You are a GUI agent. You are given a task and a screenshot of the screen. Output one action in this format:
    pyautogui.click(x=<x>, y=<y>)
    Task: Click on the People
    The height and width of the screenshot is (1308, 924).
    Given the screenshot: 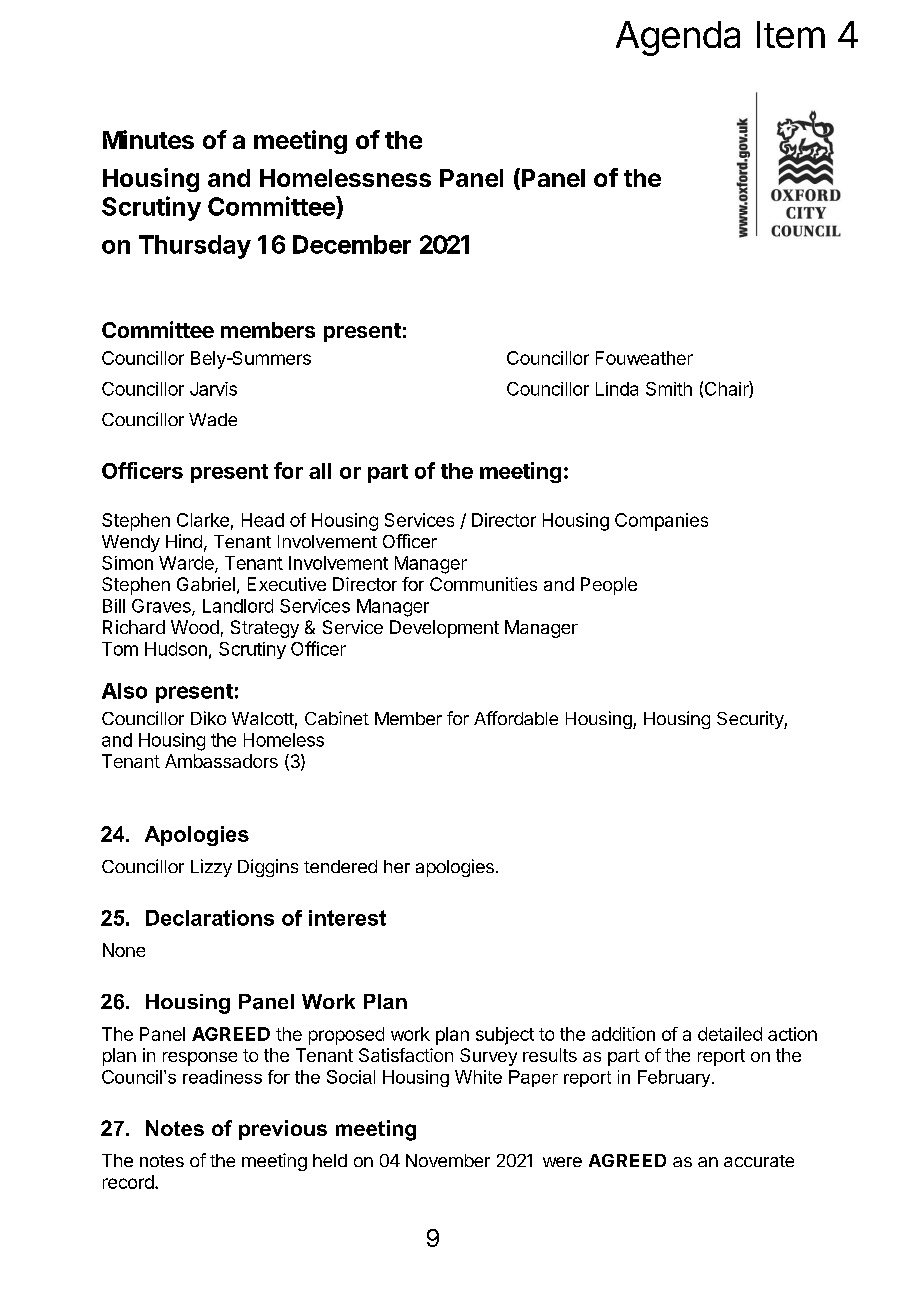 What is the action you would take?
    pyautogui.click(x=609, y=586)
